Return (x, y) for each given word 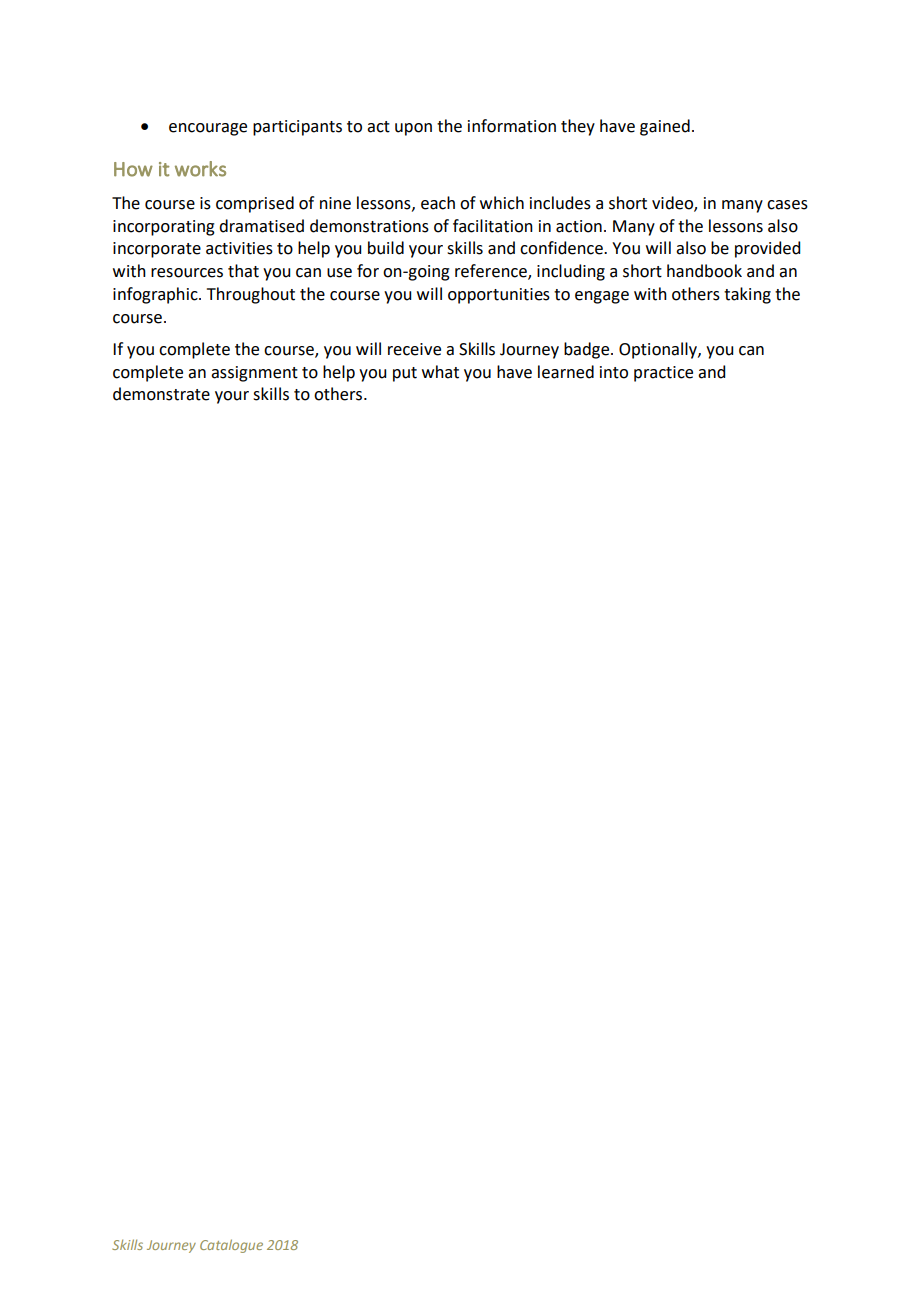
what (440, 372)
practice (663, 374)
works (200, 169)
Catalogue (231, 1246)
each (438, 203)
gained (665, 127)
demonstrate (161, 394)
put (405, 374)
